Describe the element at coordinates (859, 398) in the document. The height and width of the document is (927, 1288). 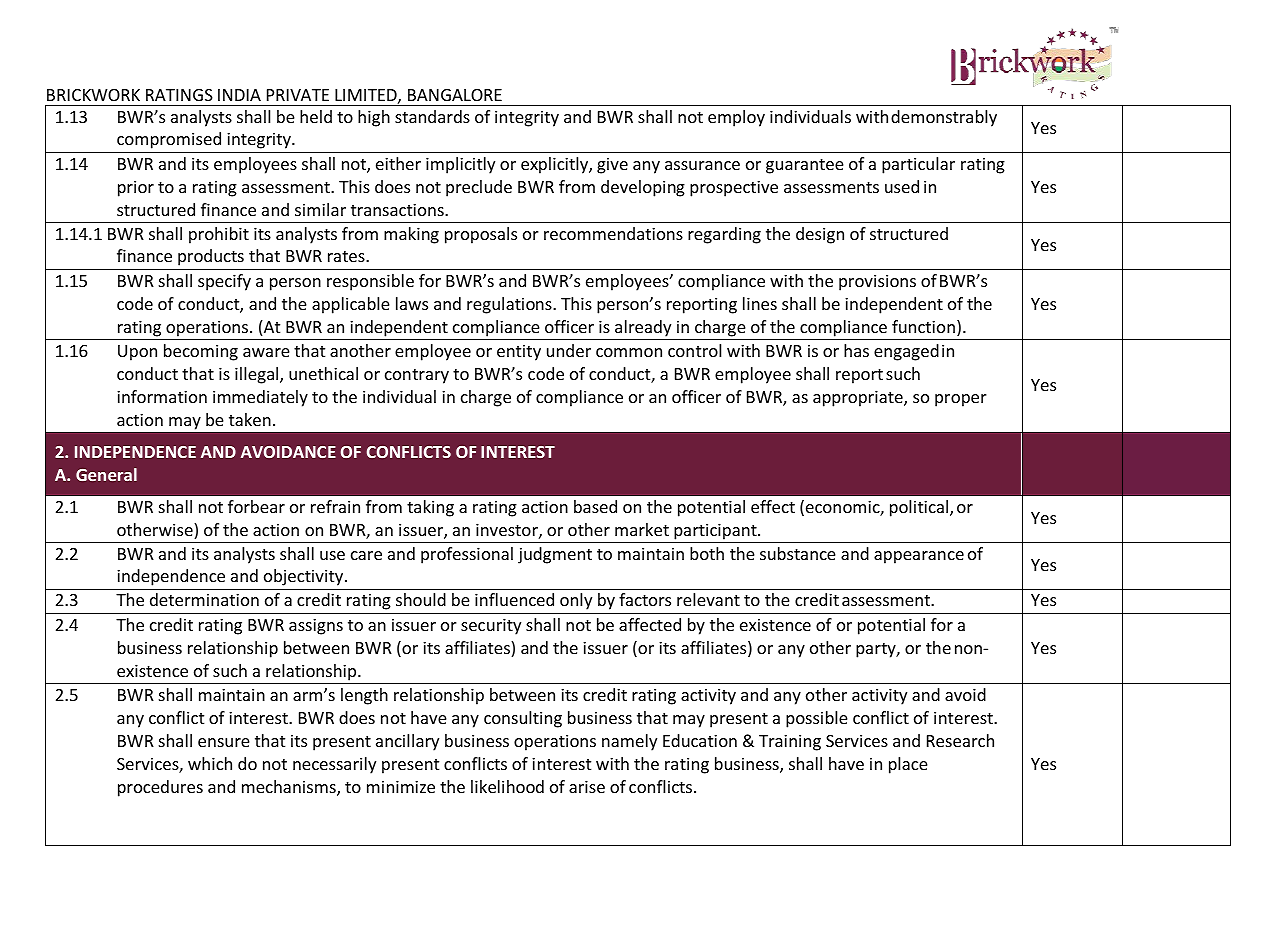
I see `appropriate` at that location.
